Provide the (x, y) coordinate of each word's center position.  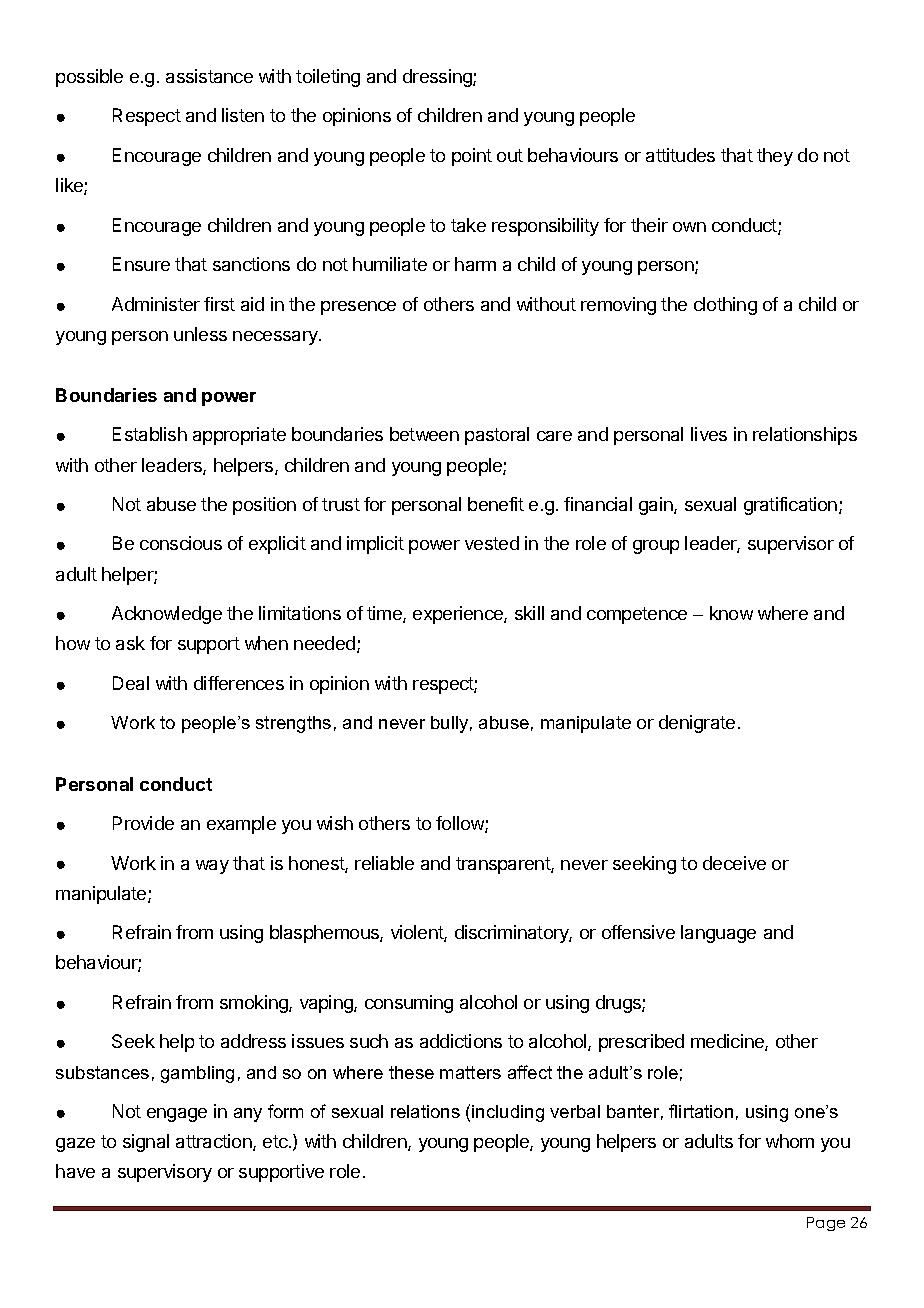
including (508, 1113)
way (212, 867)
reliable (384, 863)
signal (146, 1143)
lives (709, 434)
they (775, 157)
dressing (438, 78)
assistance (209, 76)
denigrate (697, 724)
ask (130, 643)
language (718, 934)
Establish (150, 434)
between (424, 434)
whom (790, 1141)
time (385, 614)
